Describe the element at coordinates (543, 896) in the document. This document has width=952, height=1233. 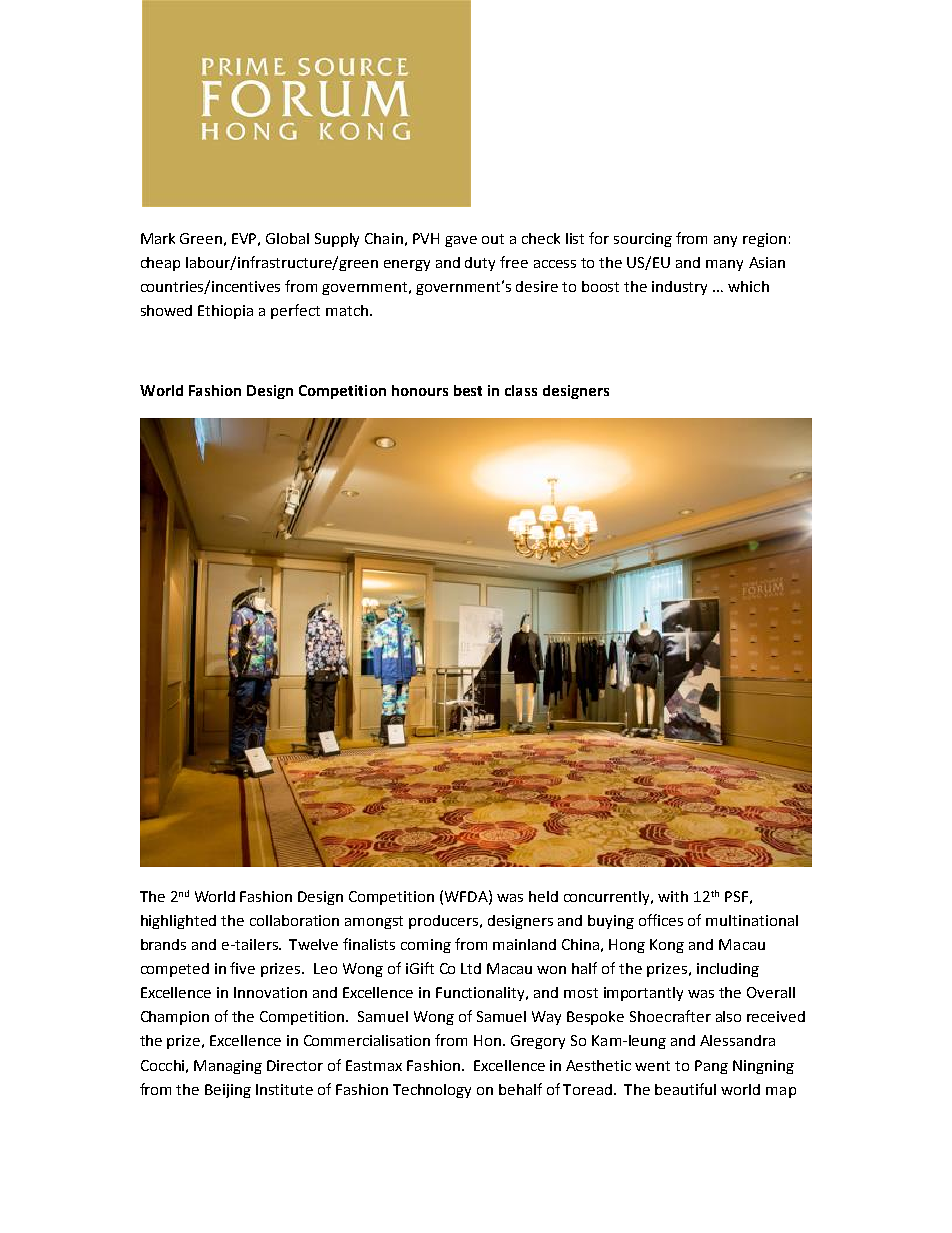
I see `held` at that location.
